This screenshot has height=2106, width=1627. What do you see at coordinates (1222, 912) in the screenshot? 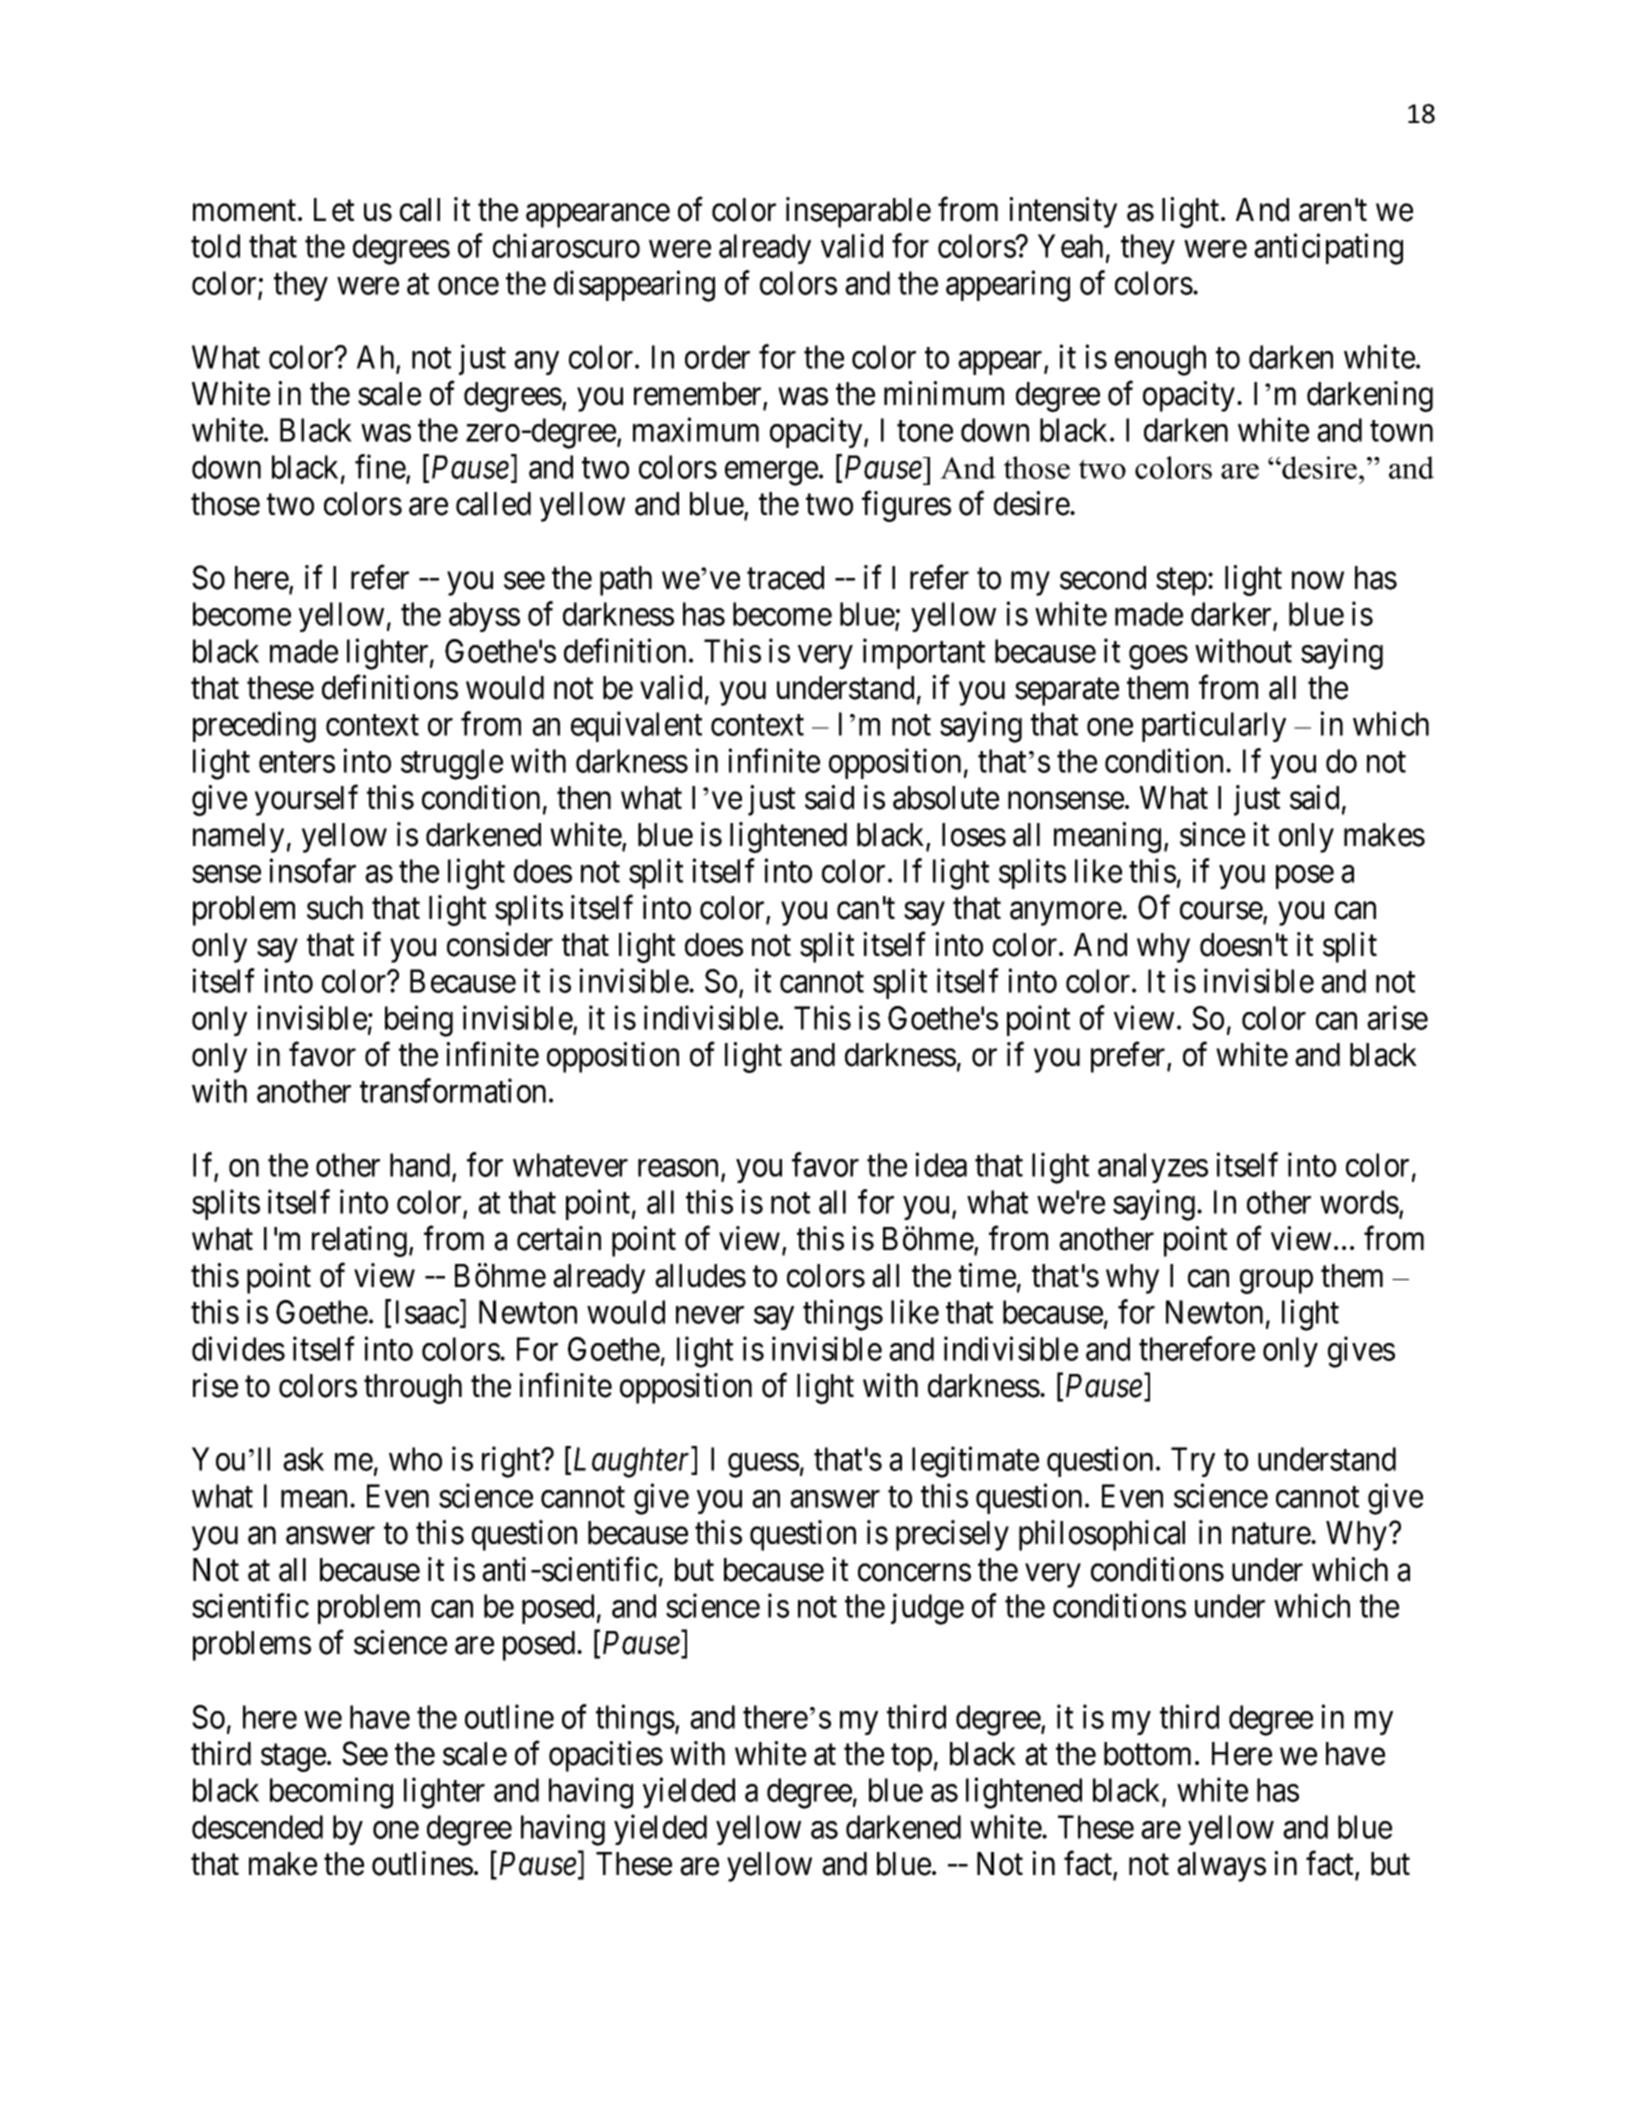
I see `course` at bounding box center [1222, 912].
